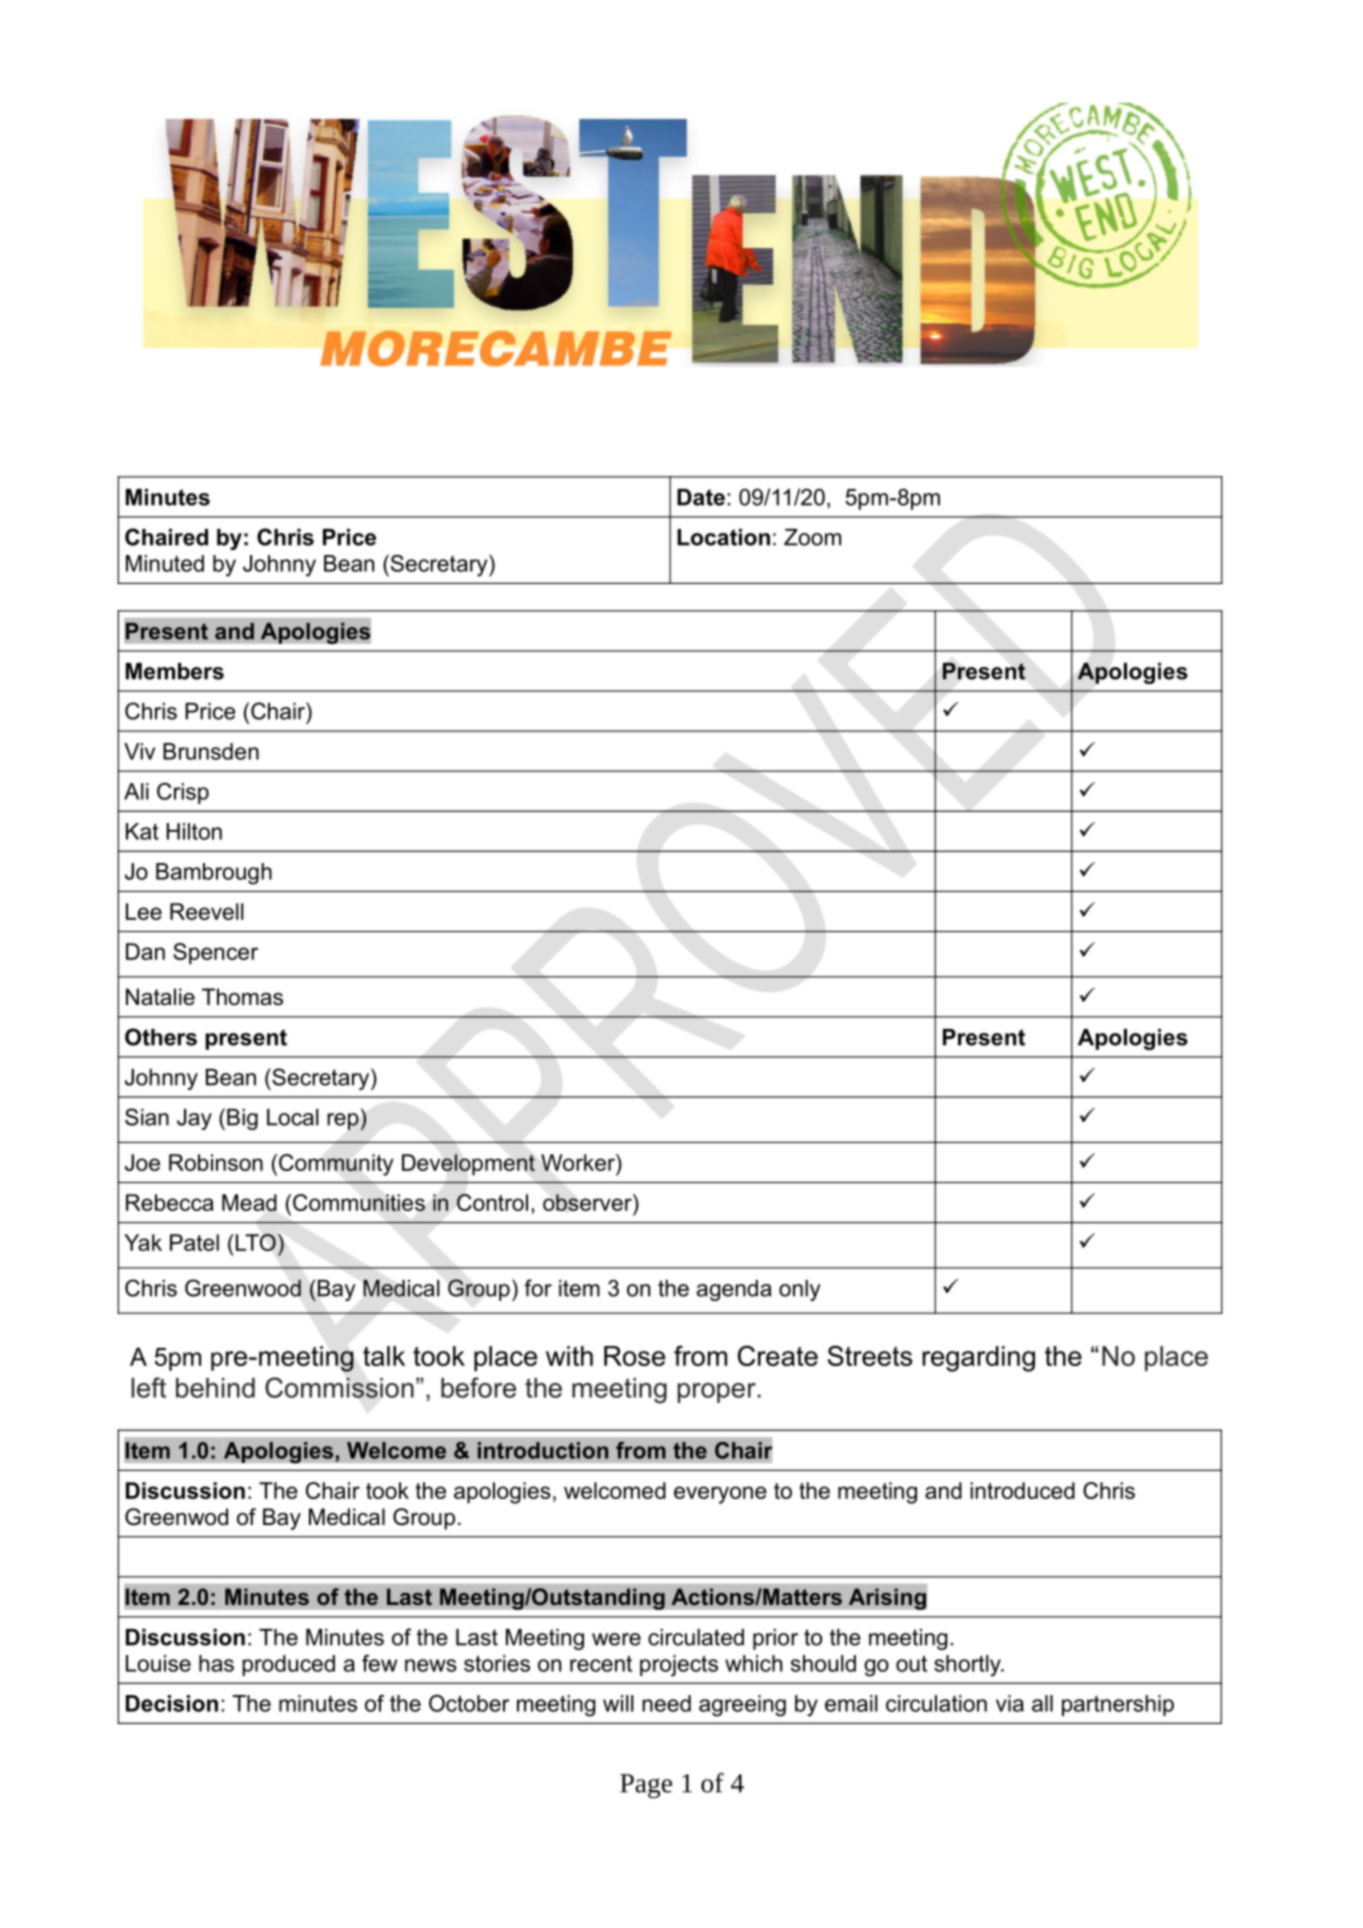 This image has height=1928, width=1363. Describe the element at coordinates (723, 537) in the image. I see `Location` at that location.
